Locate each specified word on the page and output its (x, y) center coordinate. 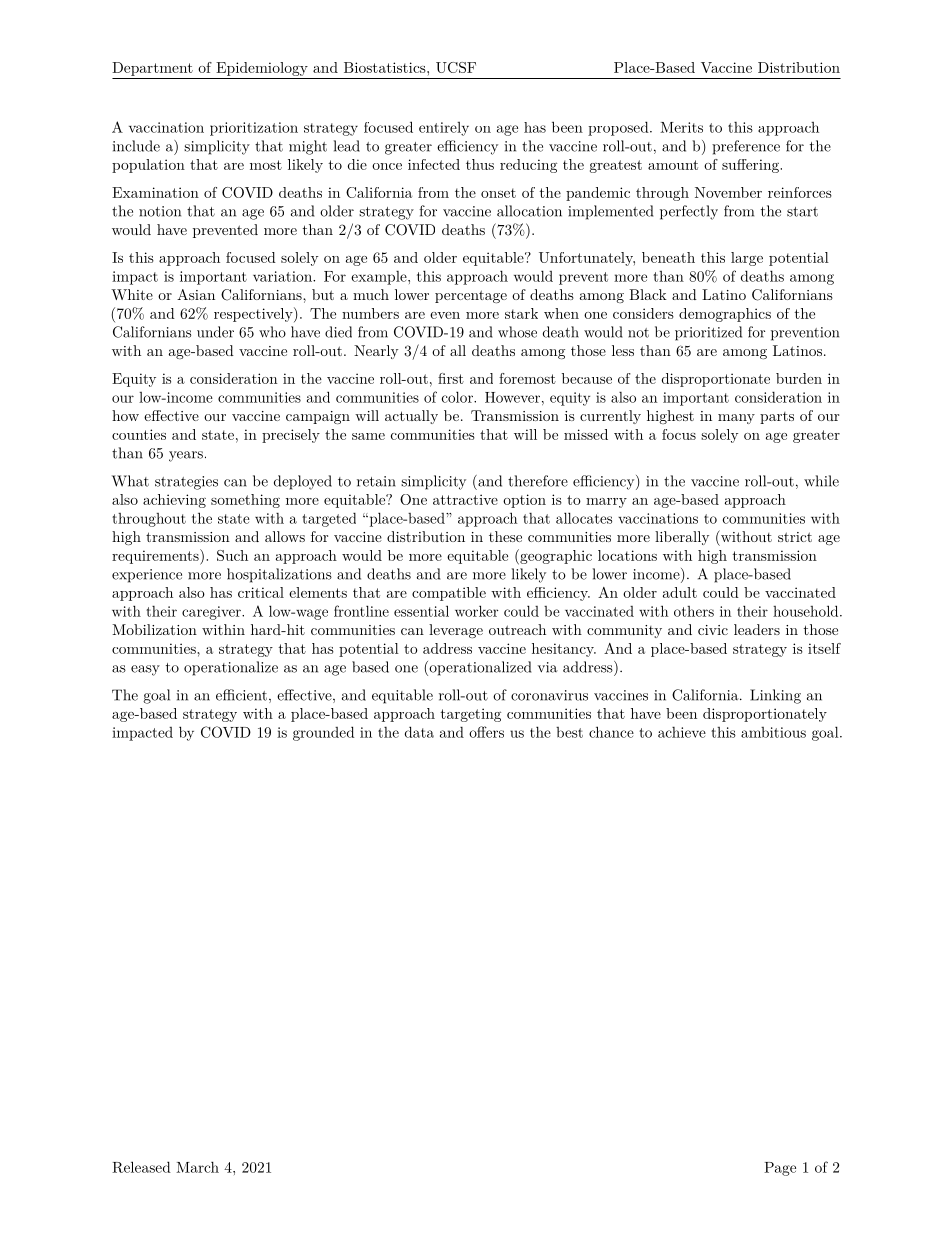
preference (746, 147)
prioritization (254, 129)
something (245, 501)
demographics (725, 315)
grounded (323, 733)
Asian (196, 294)
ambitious (773, 732)
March (197, 1167)
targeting (471, 715)
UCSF (456, 67)
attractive (465, 499)
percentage (471, 296)
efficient (241, 695)
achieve (682, 732)
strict (795, 537)
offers (486, 732)
